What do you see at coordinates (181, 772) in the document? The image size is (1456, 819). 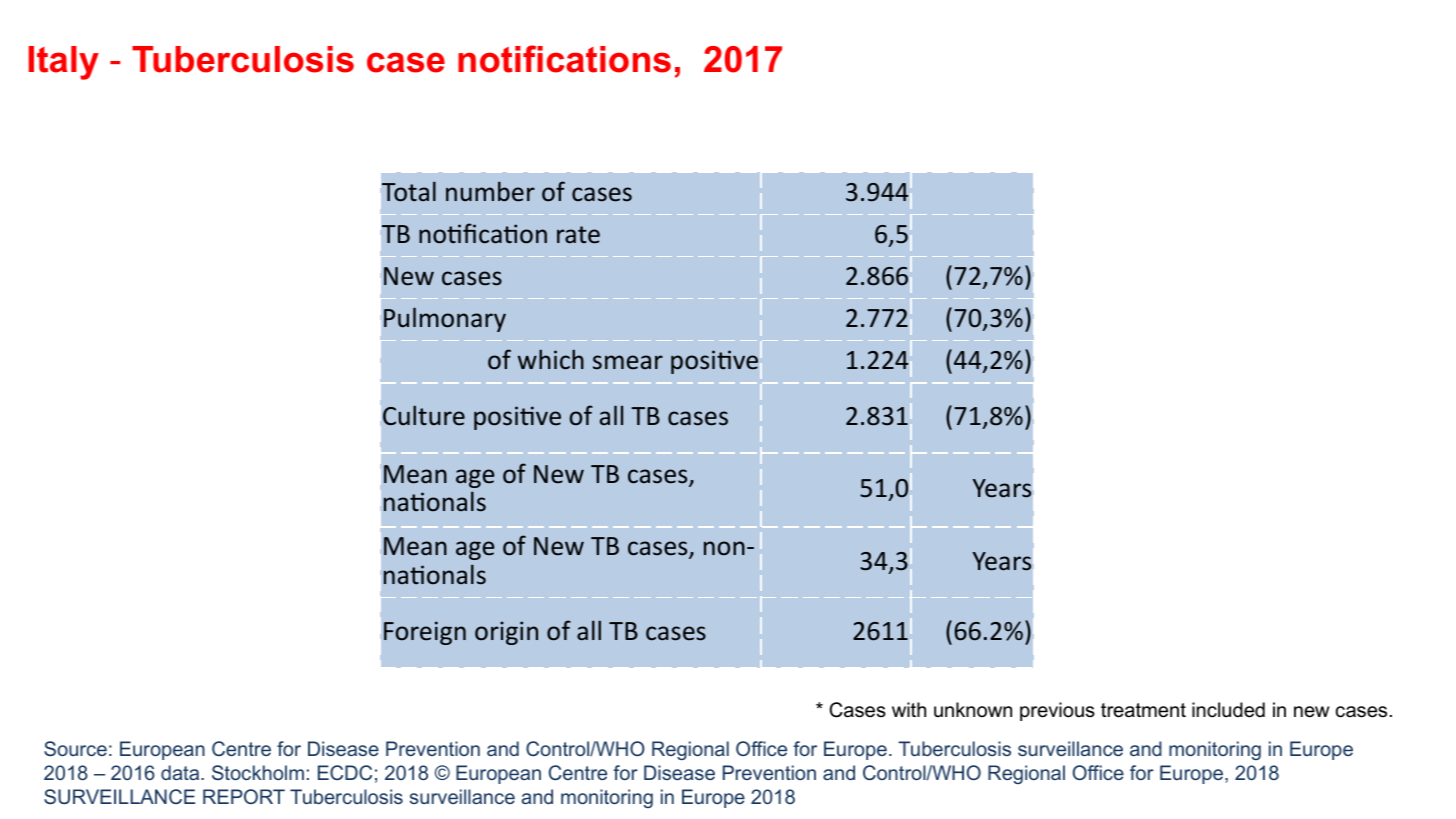 I see `data` at bounding box center [181, 772].
